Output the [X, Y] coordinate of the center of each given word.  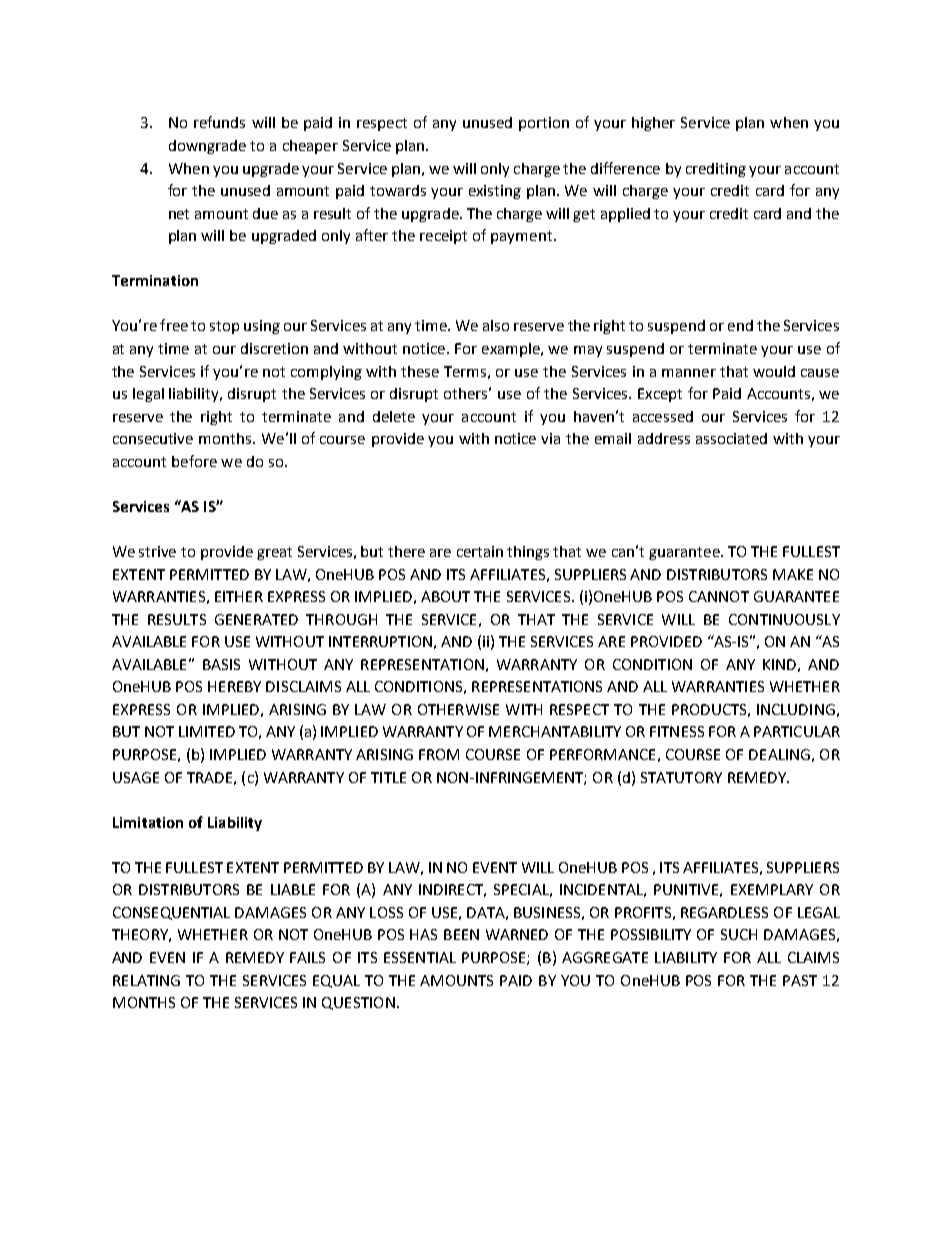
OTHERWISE [458, 709]
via [550, 438]
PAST [800, 980]
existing [495, 192]
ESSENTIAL [420, 957]
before [194, 461]
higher [653, 124]
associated [731, 438]
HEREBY [234, 686]
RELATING [146, 980]
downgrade [207, 147]
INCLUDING [796, 709]
